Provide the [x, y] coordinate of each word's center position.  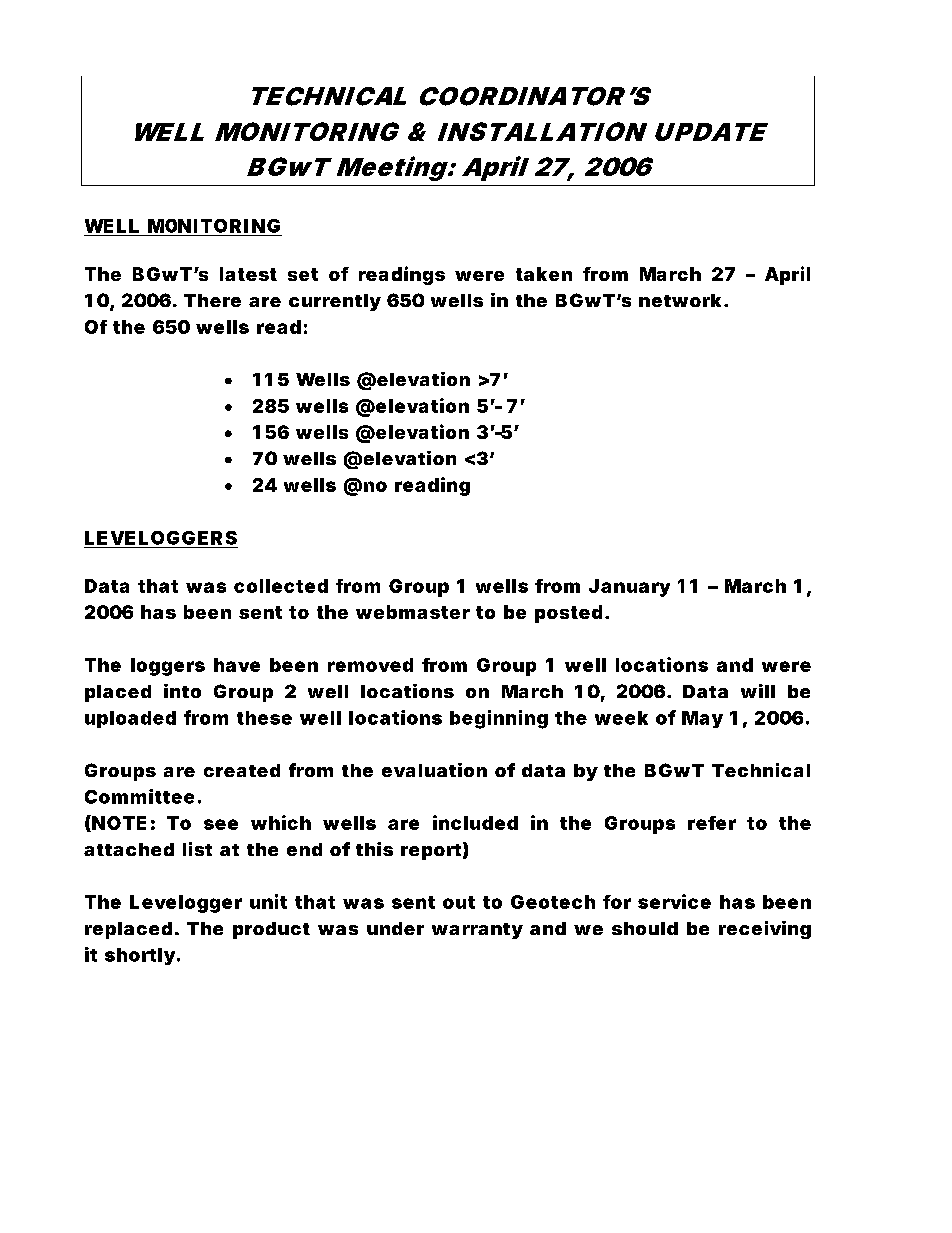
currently [335, 302]
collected [281, 586]
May [702, 719]
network [680, 300]
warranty [477, 931]
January [629, 588]
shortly [140, 956]
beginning [499, 719]
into [182, 691]
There [212, 300]
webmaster [413, 612]
